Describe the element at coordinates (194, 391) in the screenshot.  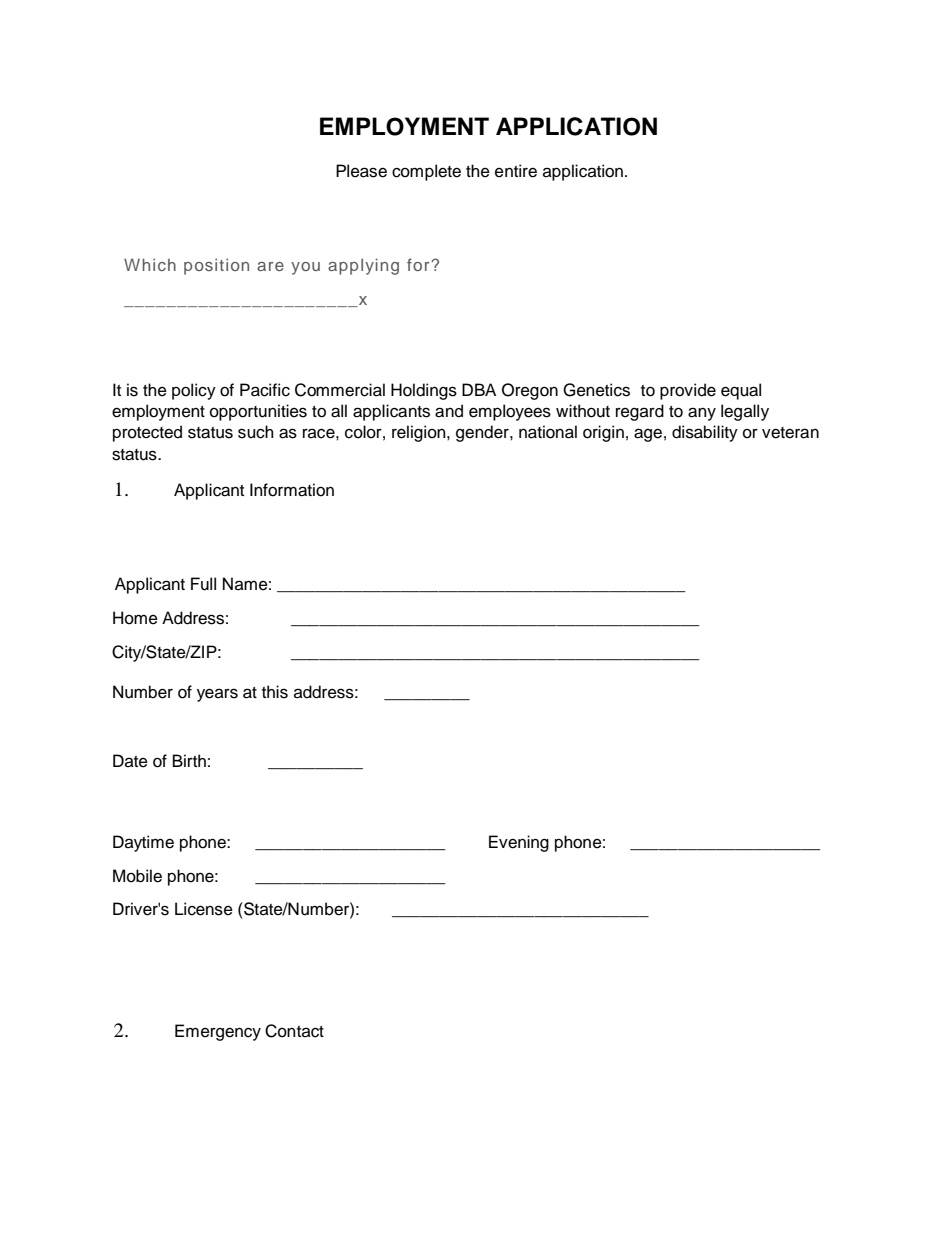
I see `policy` at that location.
